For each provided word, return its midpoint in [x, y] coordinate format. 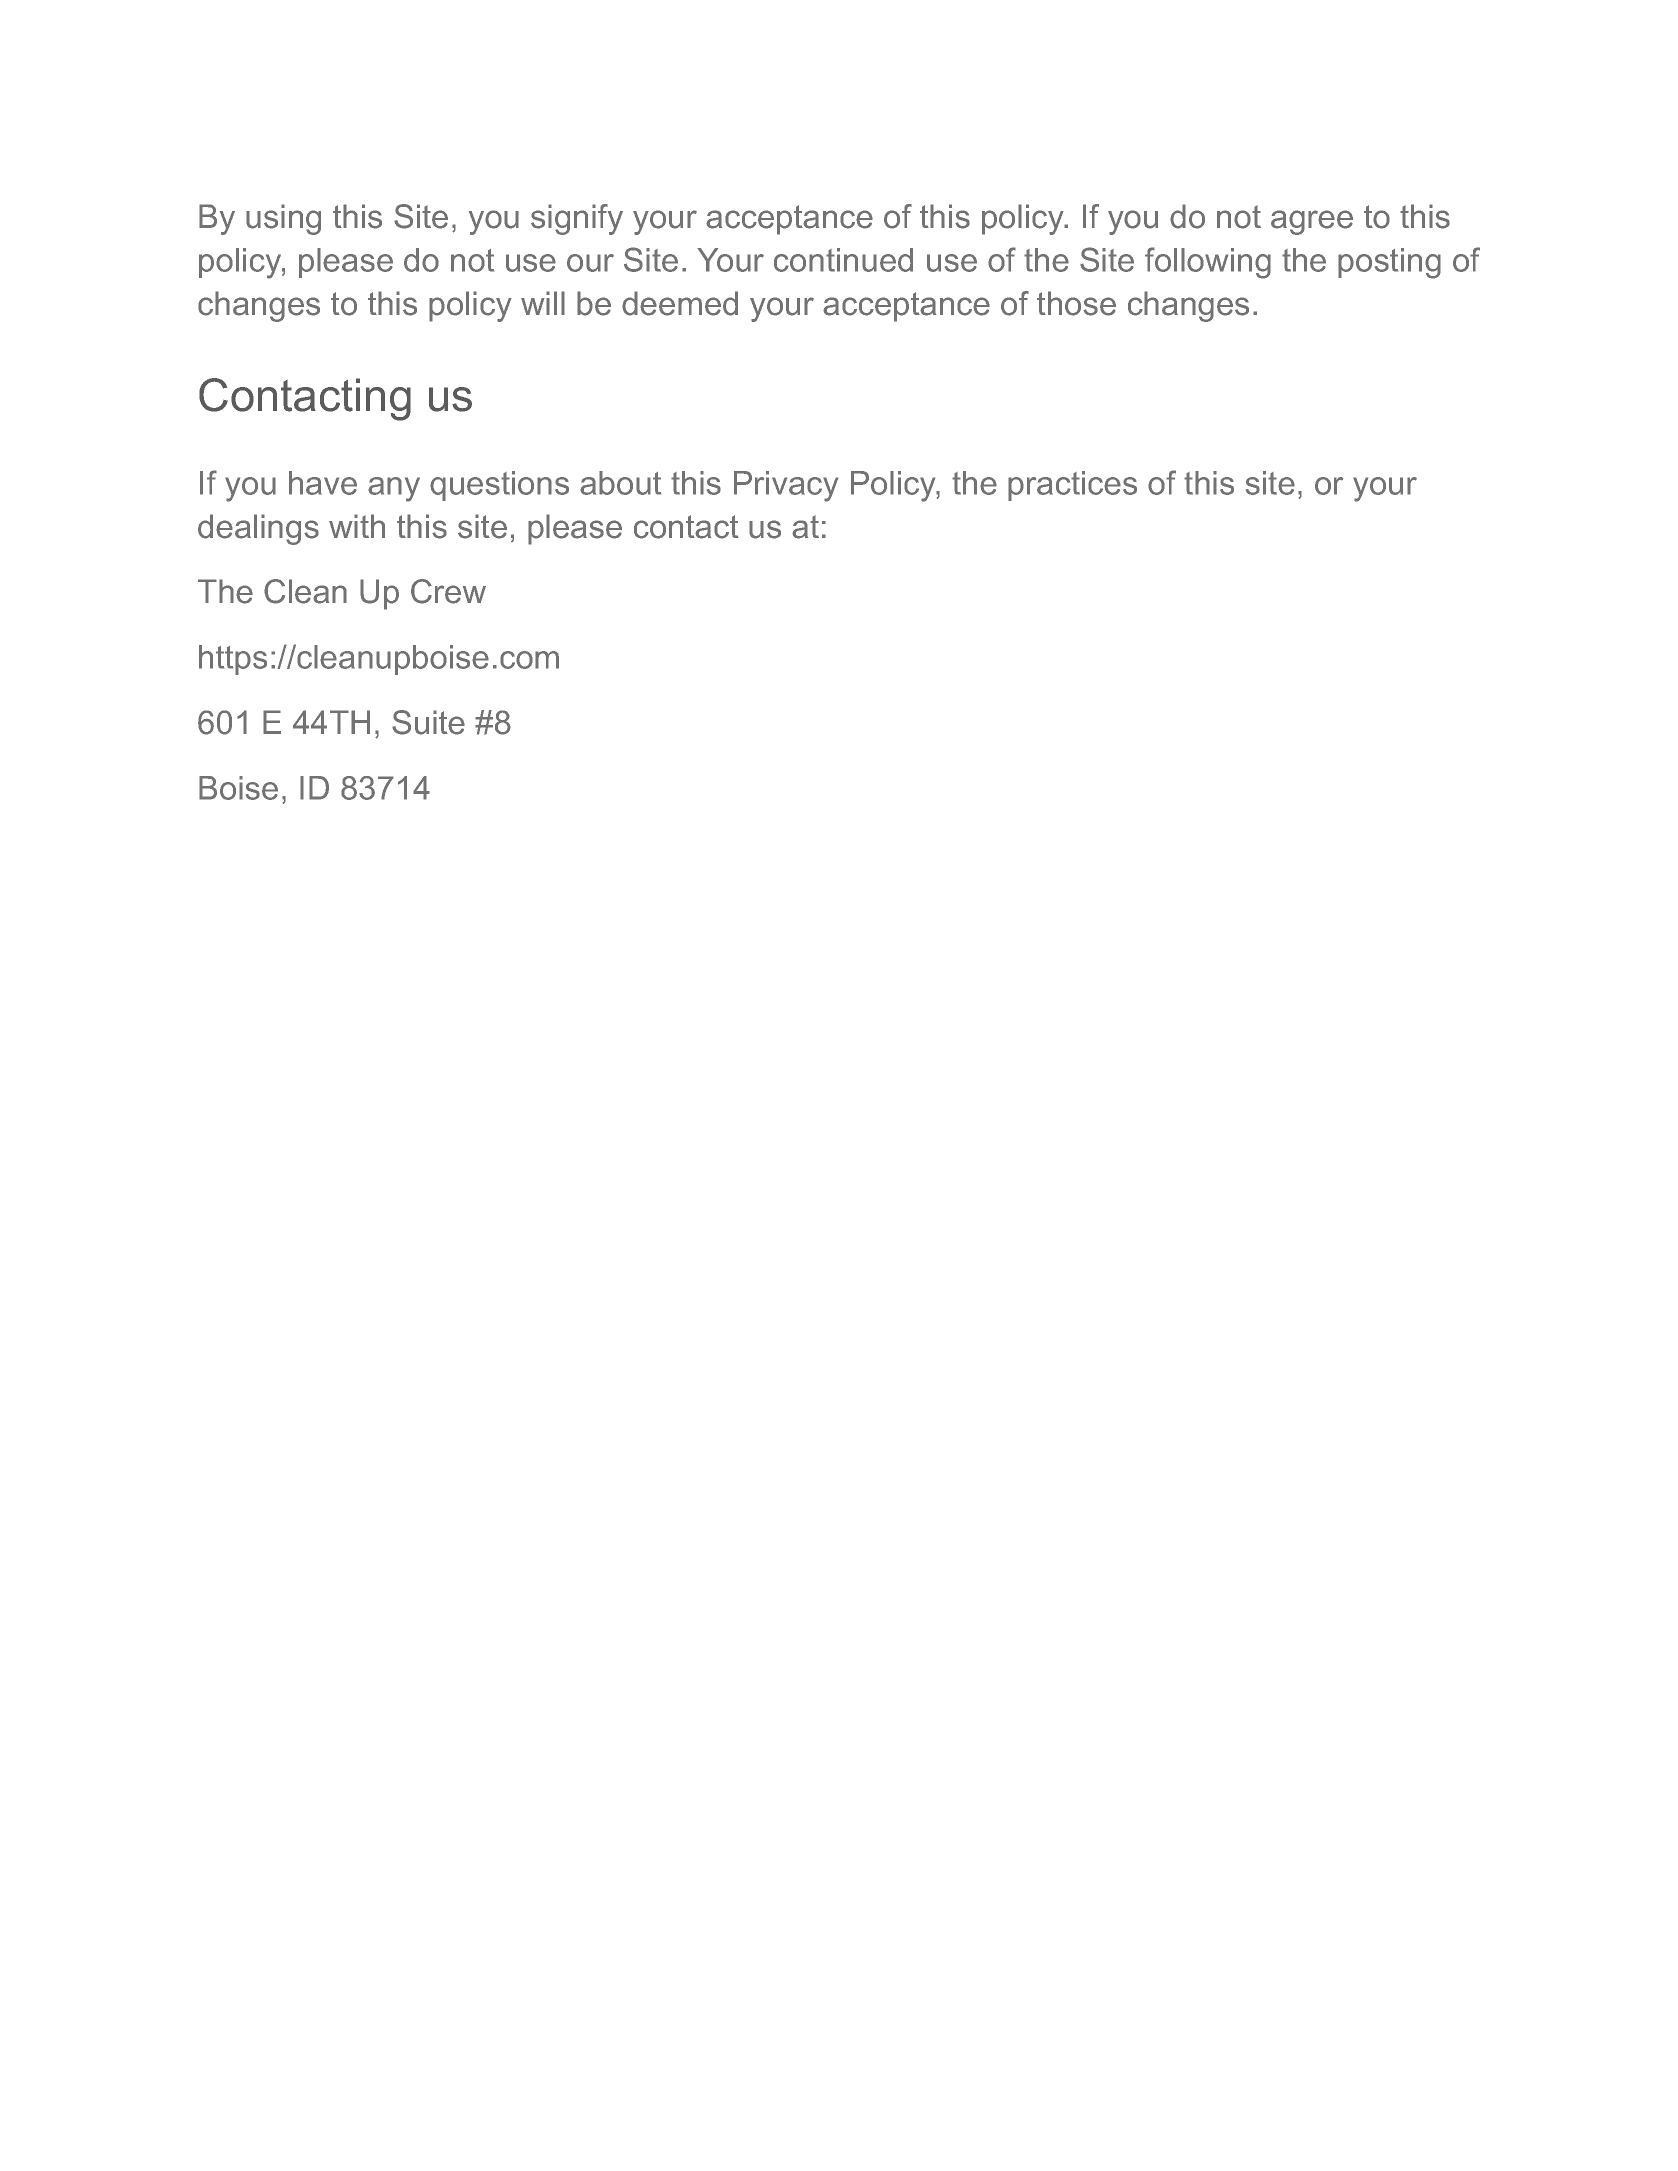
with [357, 526]
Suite [428, 722]
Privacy [786, 486]
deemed [680, 303]
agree [1312, 222]
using [283, 219]
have [323, 483]
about [620, 483]
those [1076, 303]
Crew [448, 591]
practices [1072, 486]
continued [843, 260]
